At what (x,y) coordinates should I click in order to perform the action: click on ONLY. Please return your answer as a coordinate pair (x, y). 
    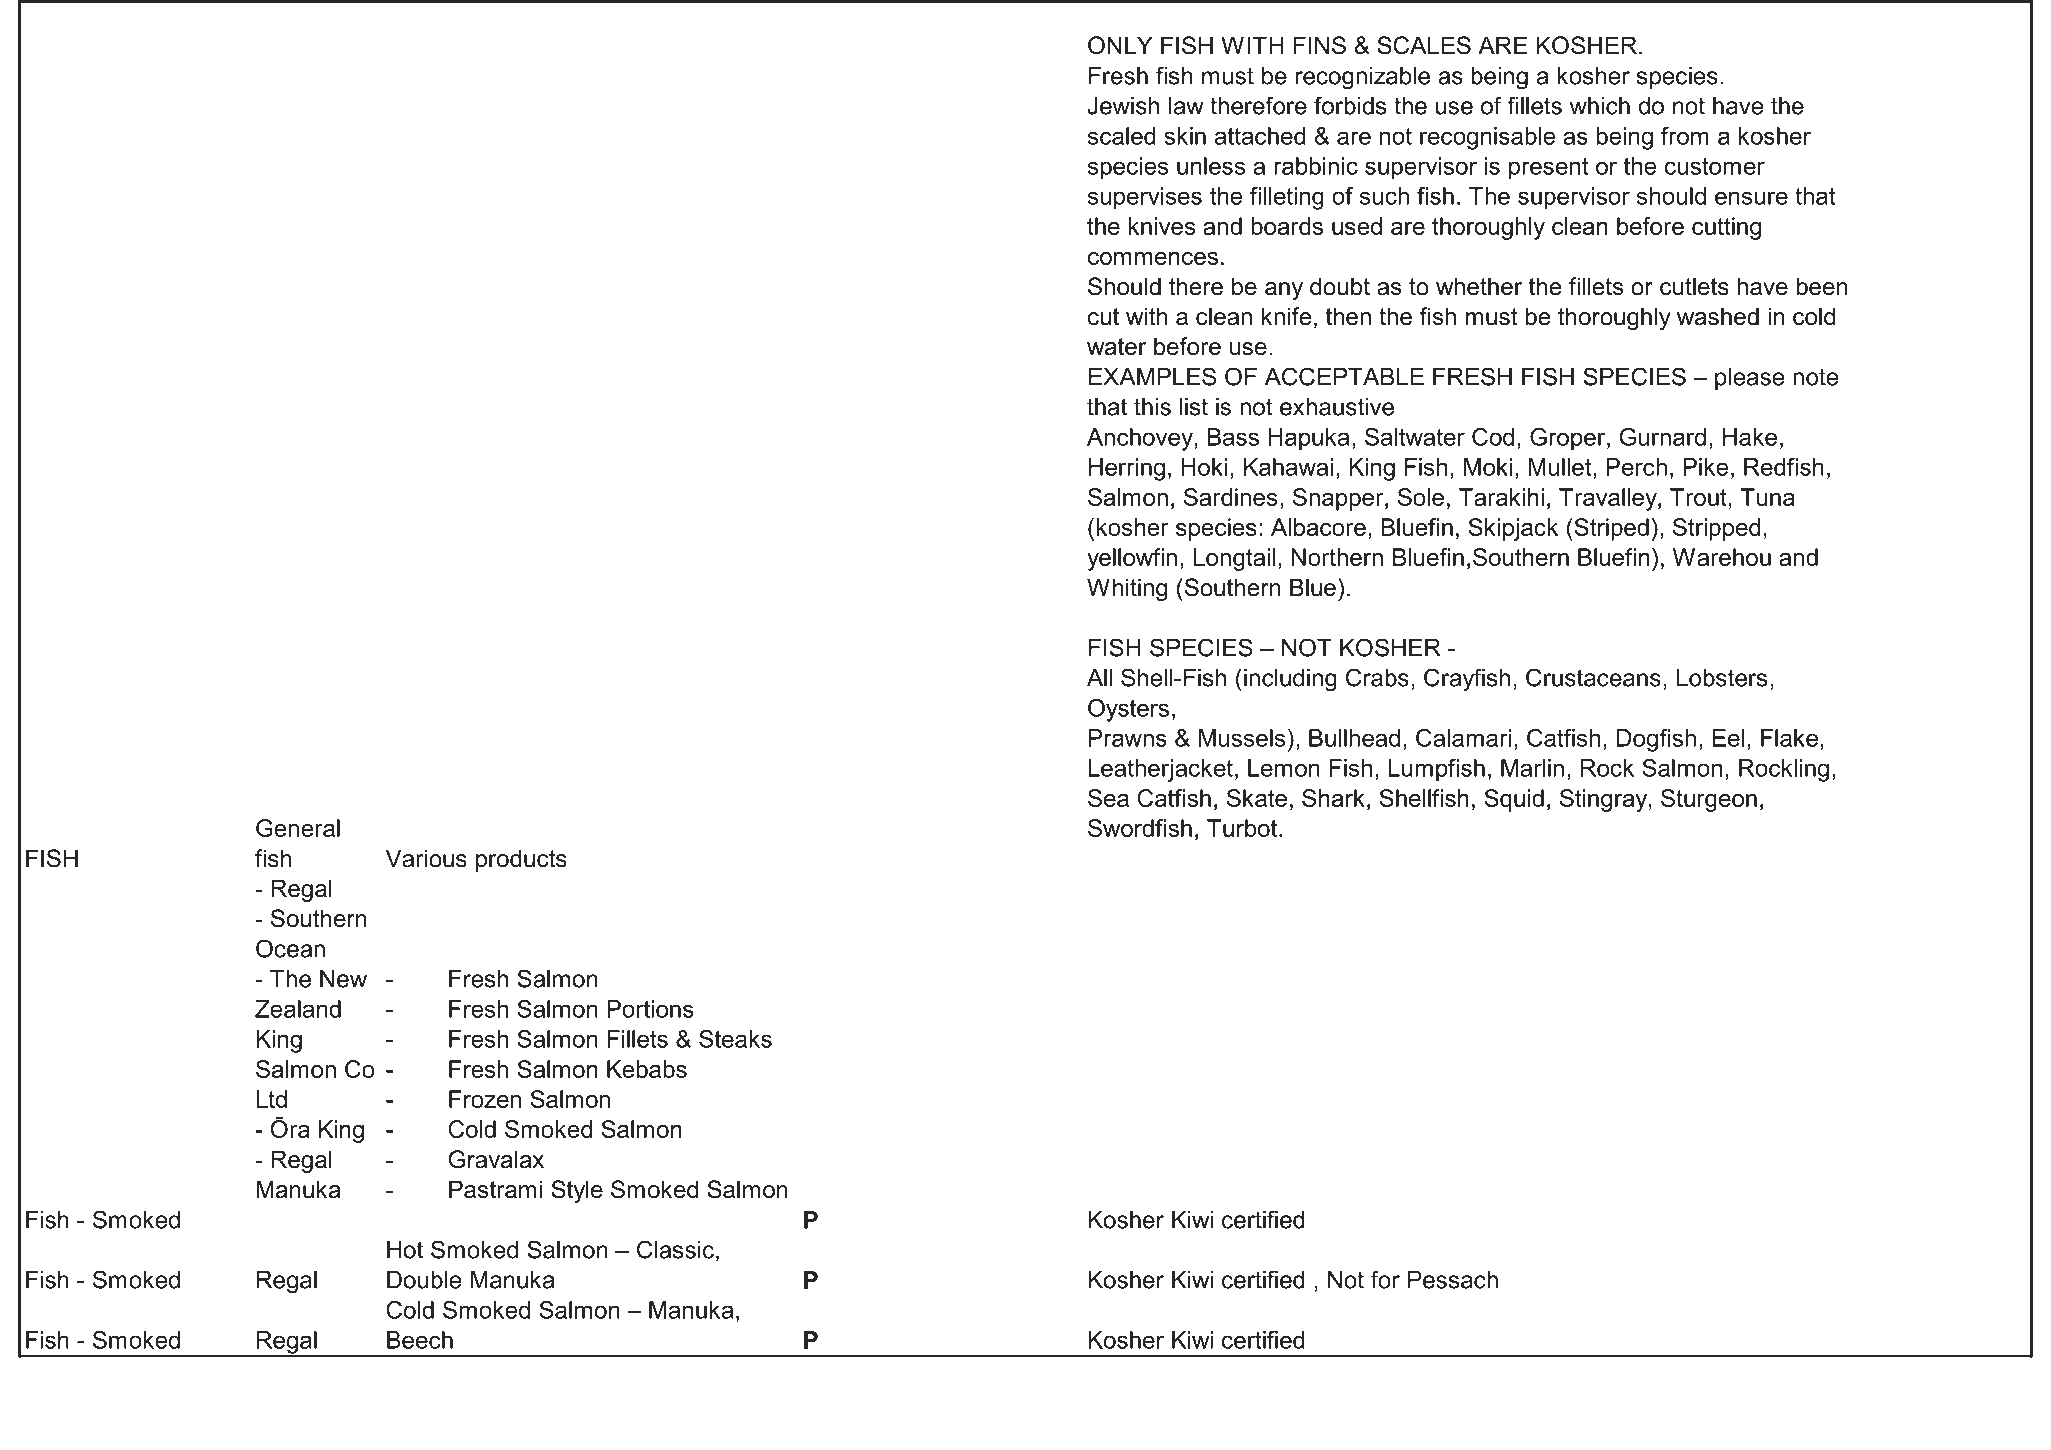
    Looking at the image, I should click on (1120, 45).
